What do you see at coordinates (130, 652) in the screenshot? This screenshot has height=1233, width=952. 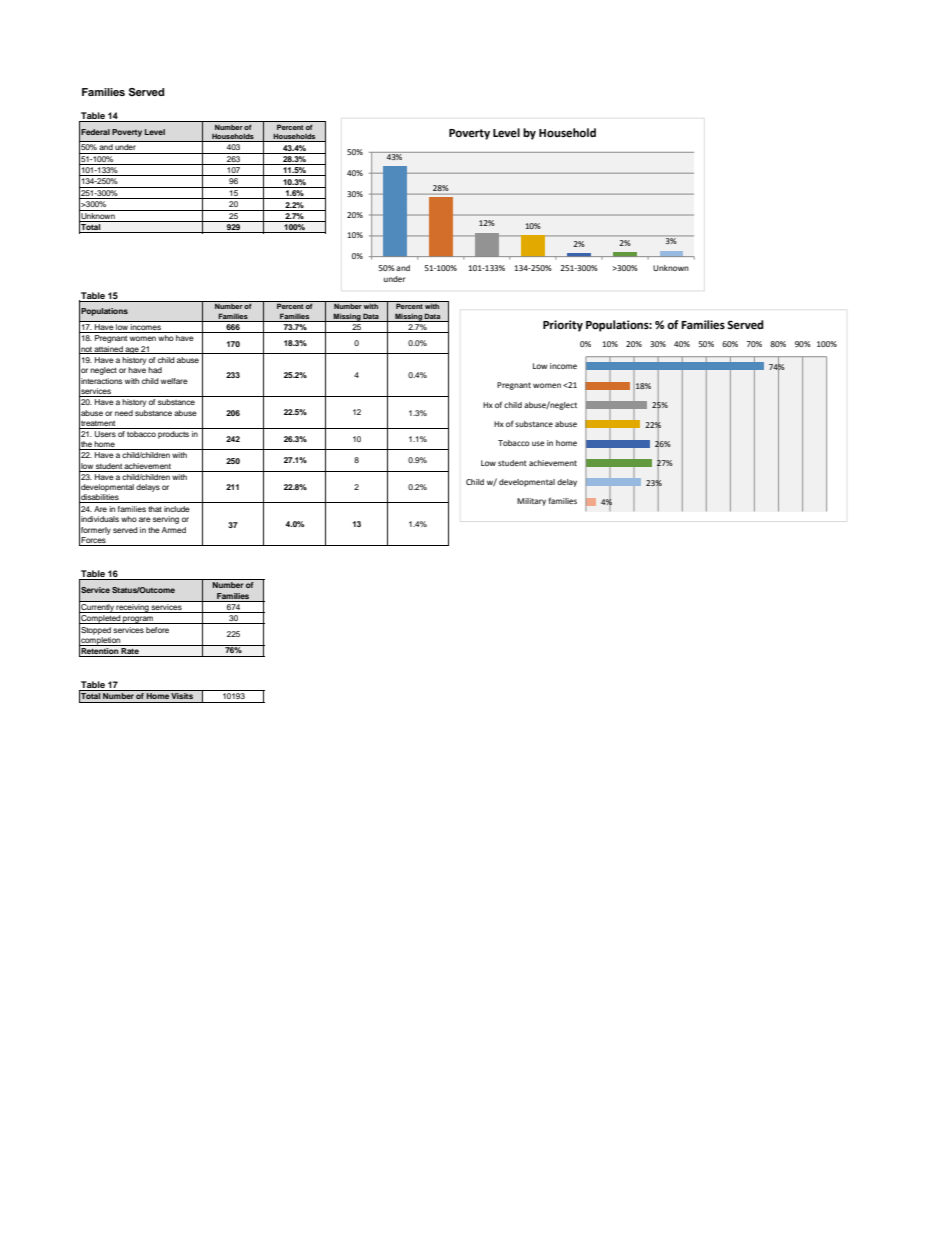 I see `Rate` at bounding box center [130, 652].
